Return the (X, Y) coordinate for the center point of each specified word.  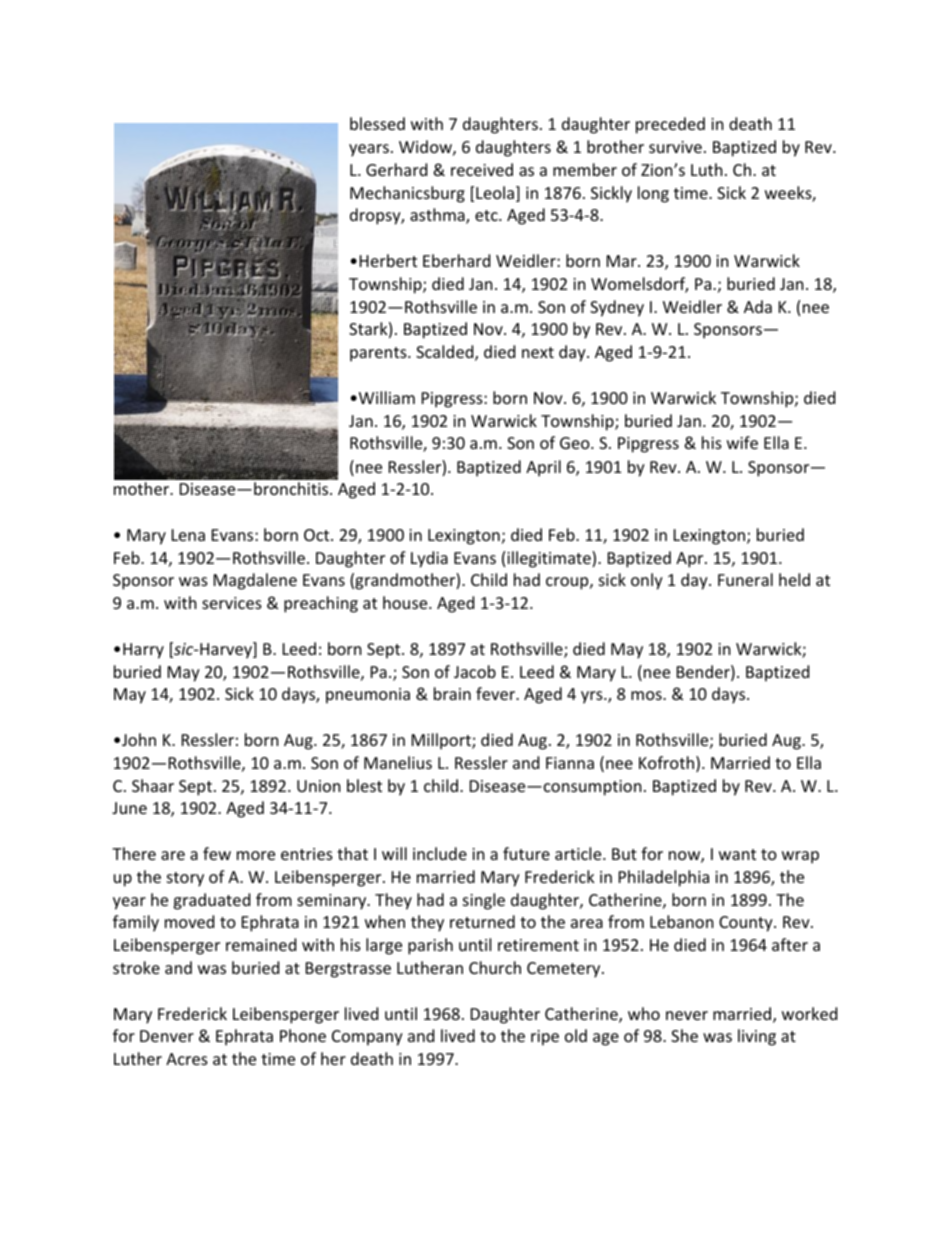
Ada (758, 306)
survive (675, 147)
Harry (143, 651)
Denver (167, 1036)
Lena (188, 535)
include (440, 853)
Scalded (446, 353)
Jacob (475, 671)
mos (647, 695)
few (217, 853)
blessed (377, 123)
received (482, 169)
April (543, 468)
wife (742, 442)
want (737, 854)
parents (379, 354)
